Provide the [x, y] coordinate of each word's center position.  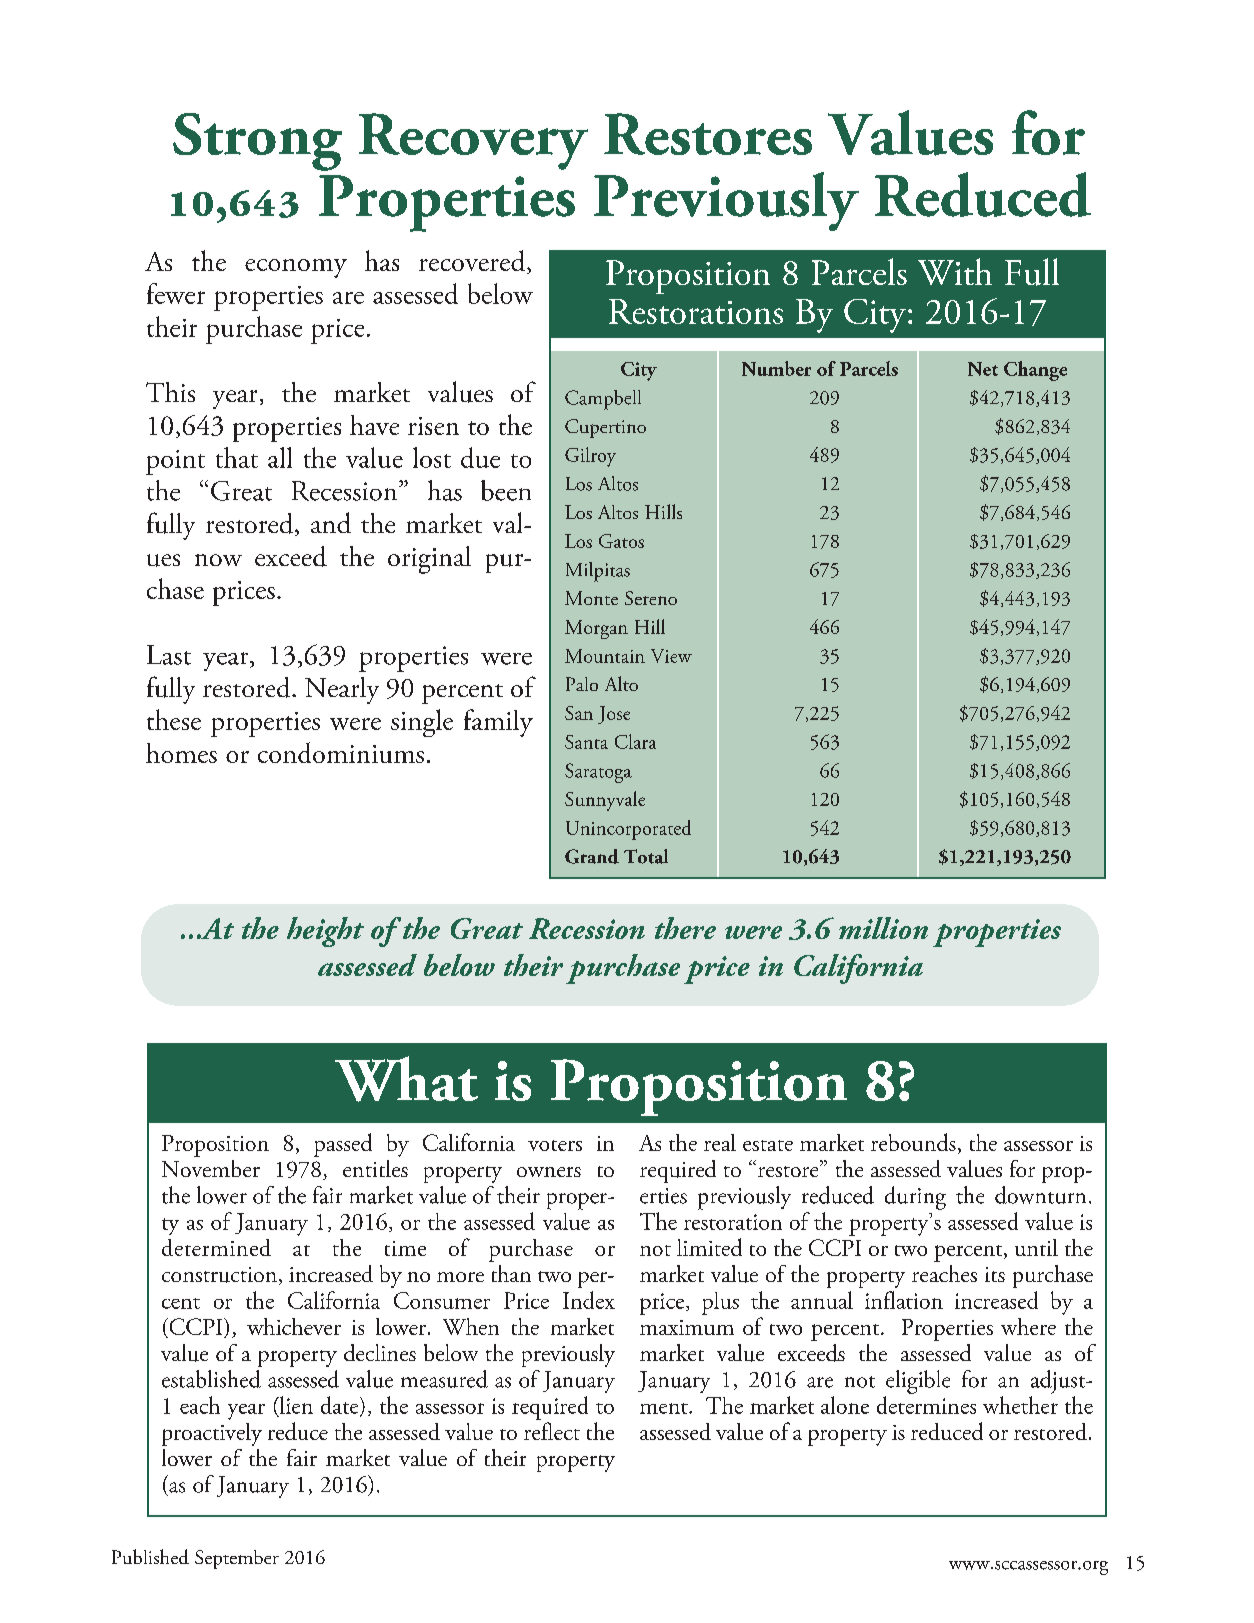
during [915, 1198]
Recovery [473, 141]
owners [549, 1172]
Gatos [621, 541]
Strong [257, 142]
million [883, 928]
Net [983, 369]
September [237, 1559]
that [237, 457]
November [211, 1168]
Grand [592, 856]
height [325, 932]
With [955, 271]
